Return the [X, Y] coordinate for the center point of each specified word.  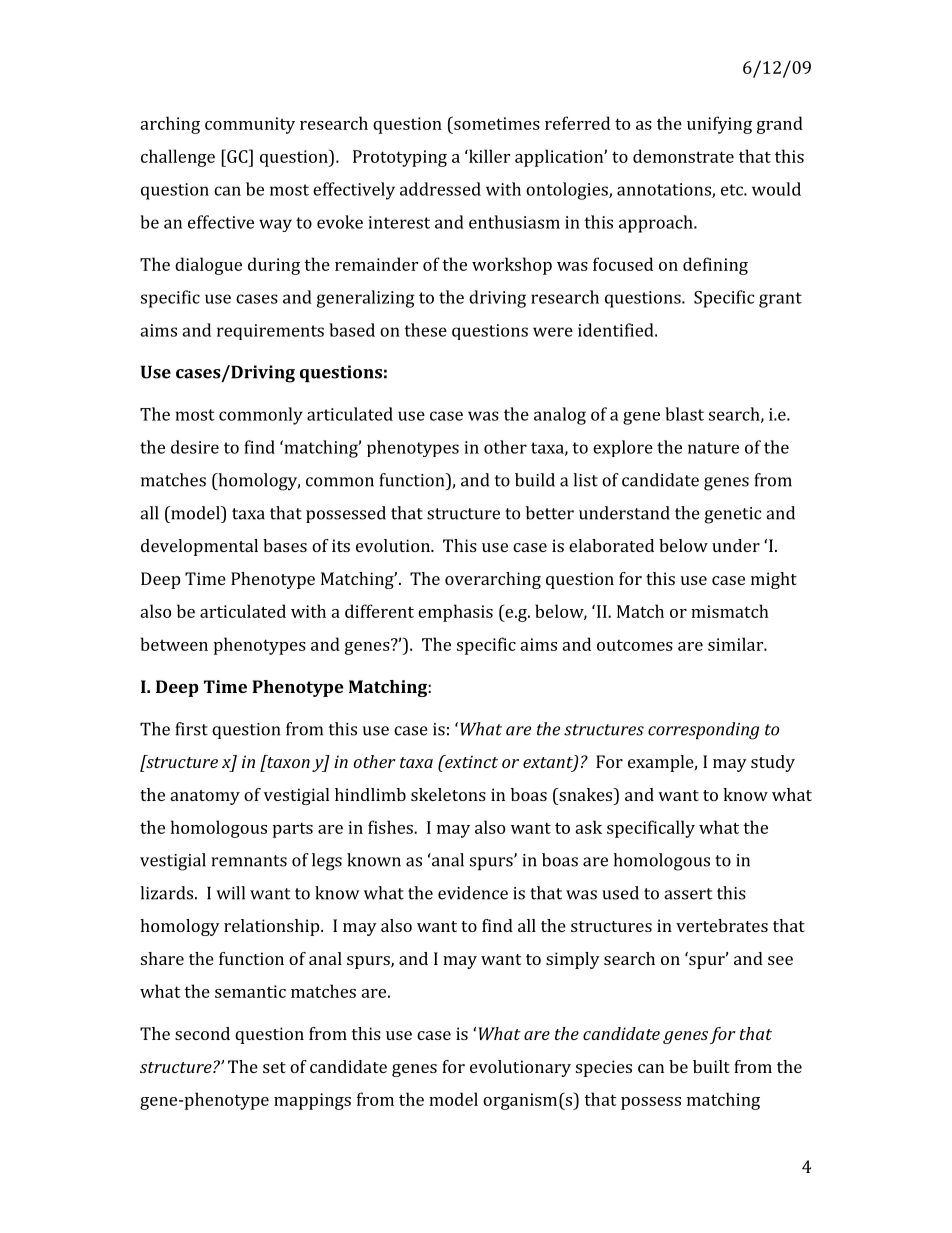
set [274, 1067]
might [774, 580]
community [250, 125]
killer [488, 156]
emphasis [455, 613]
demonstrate [683, 156]
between [174, 644]
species [604, 1068]
